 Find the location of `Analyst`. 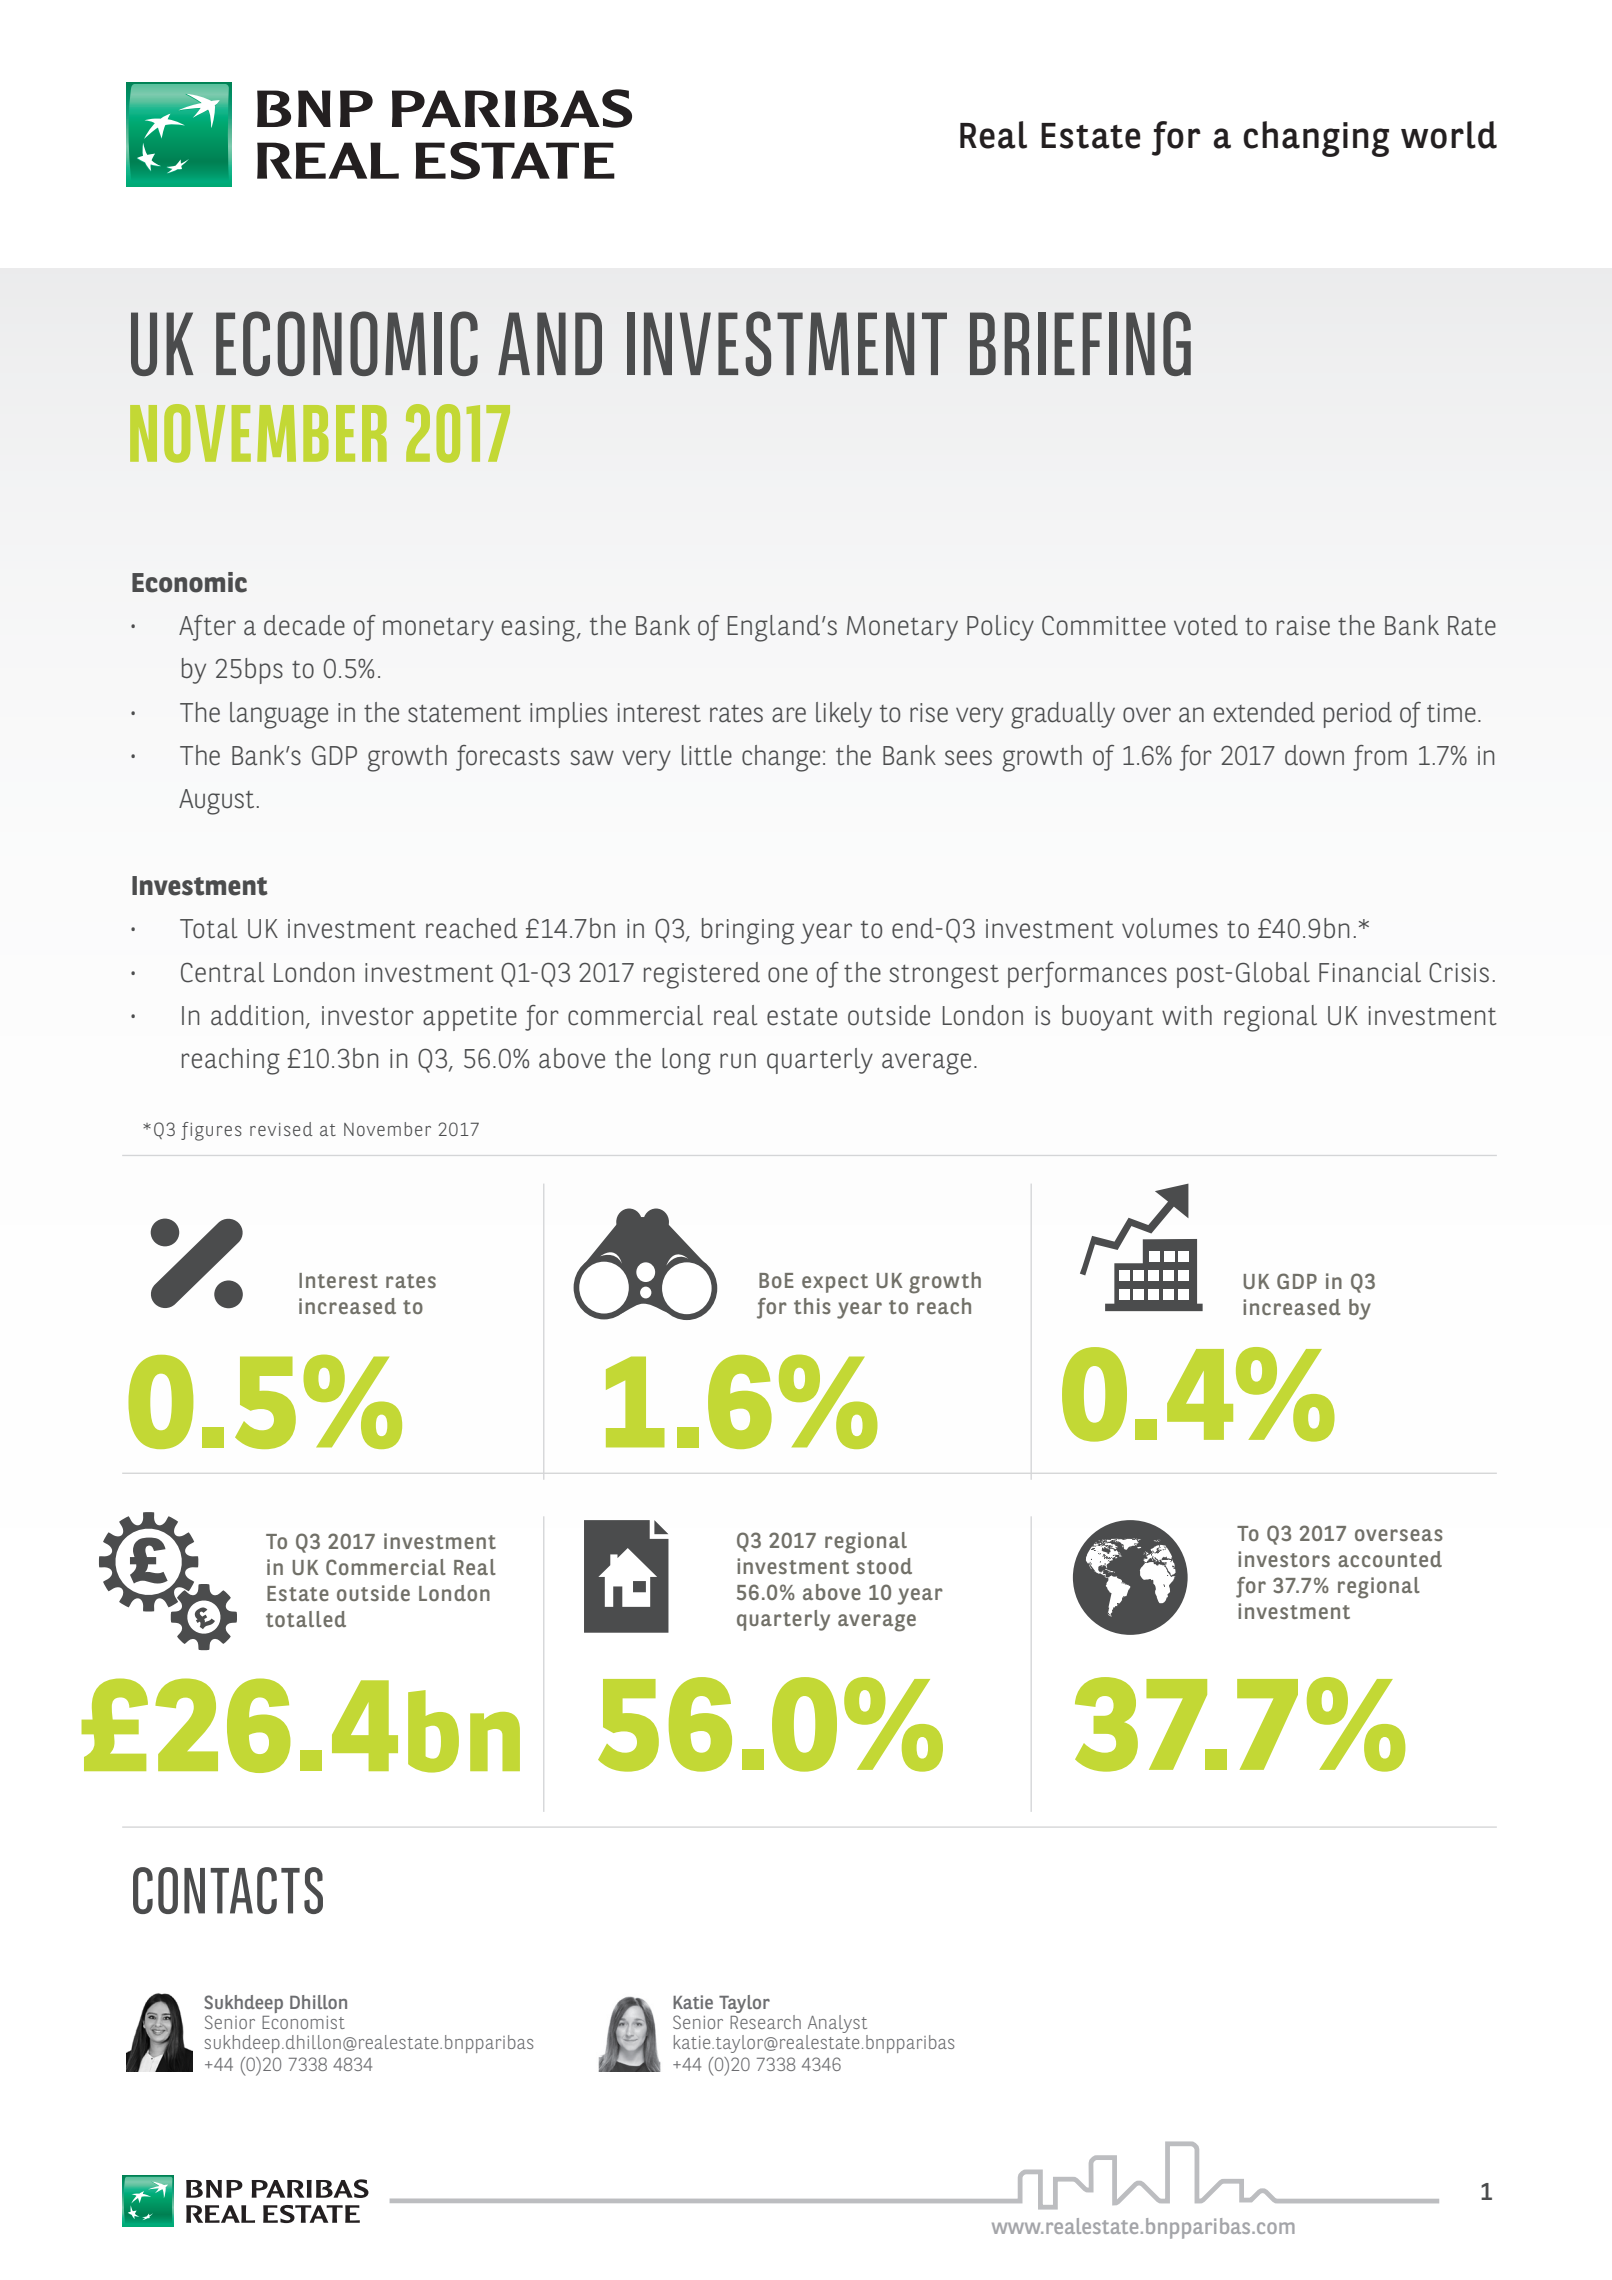

Analyst is located at coordinates (837, 2024).
